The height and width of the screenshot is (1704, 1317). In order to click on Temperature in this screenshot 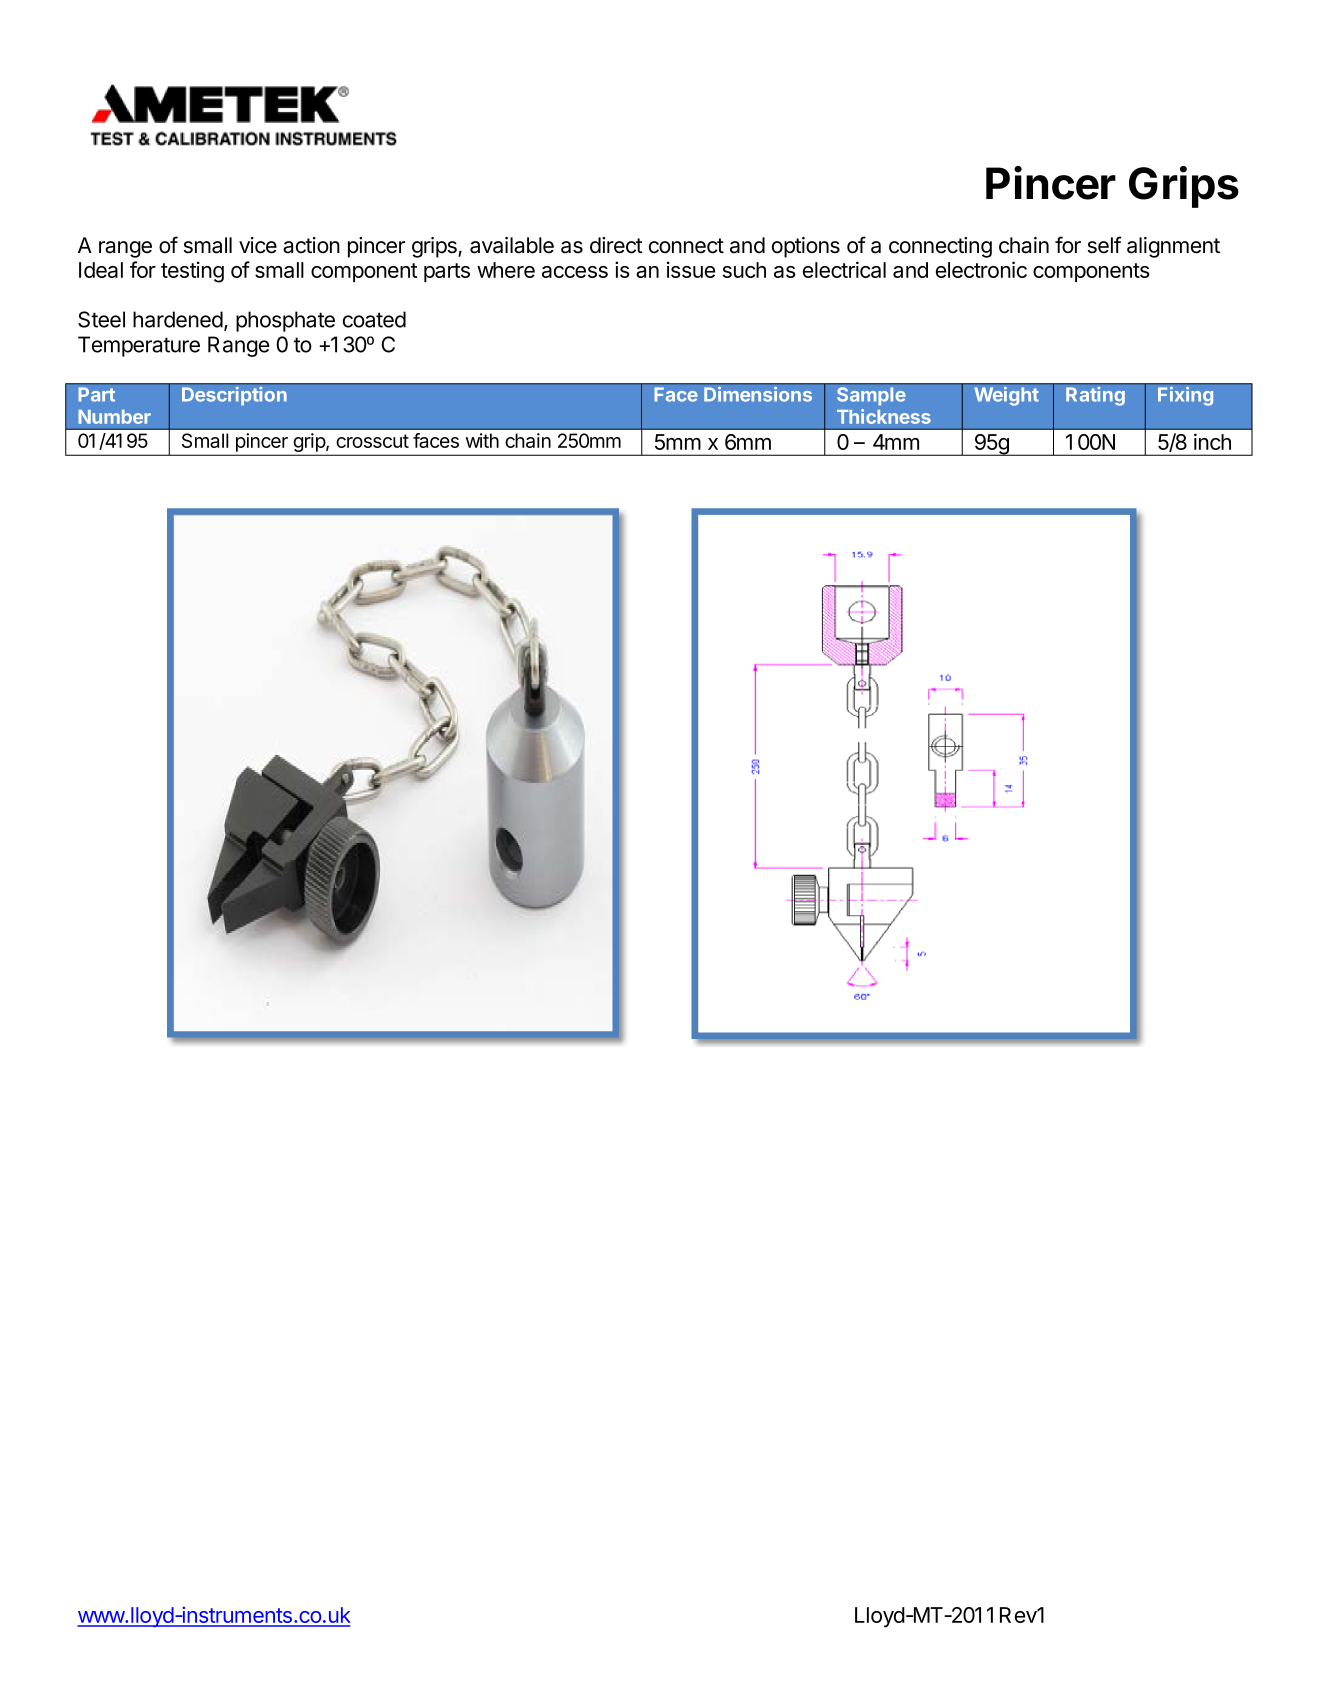, I will do `click(139, 346)`.
